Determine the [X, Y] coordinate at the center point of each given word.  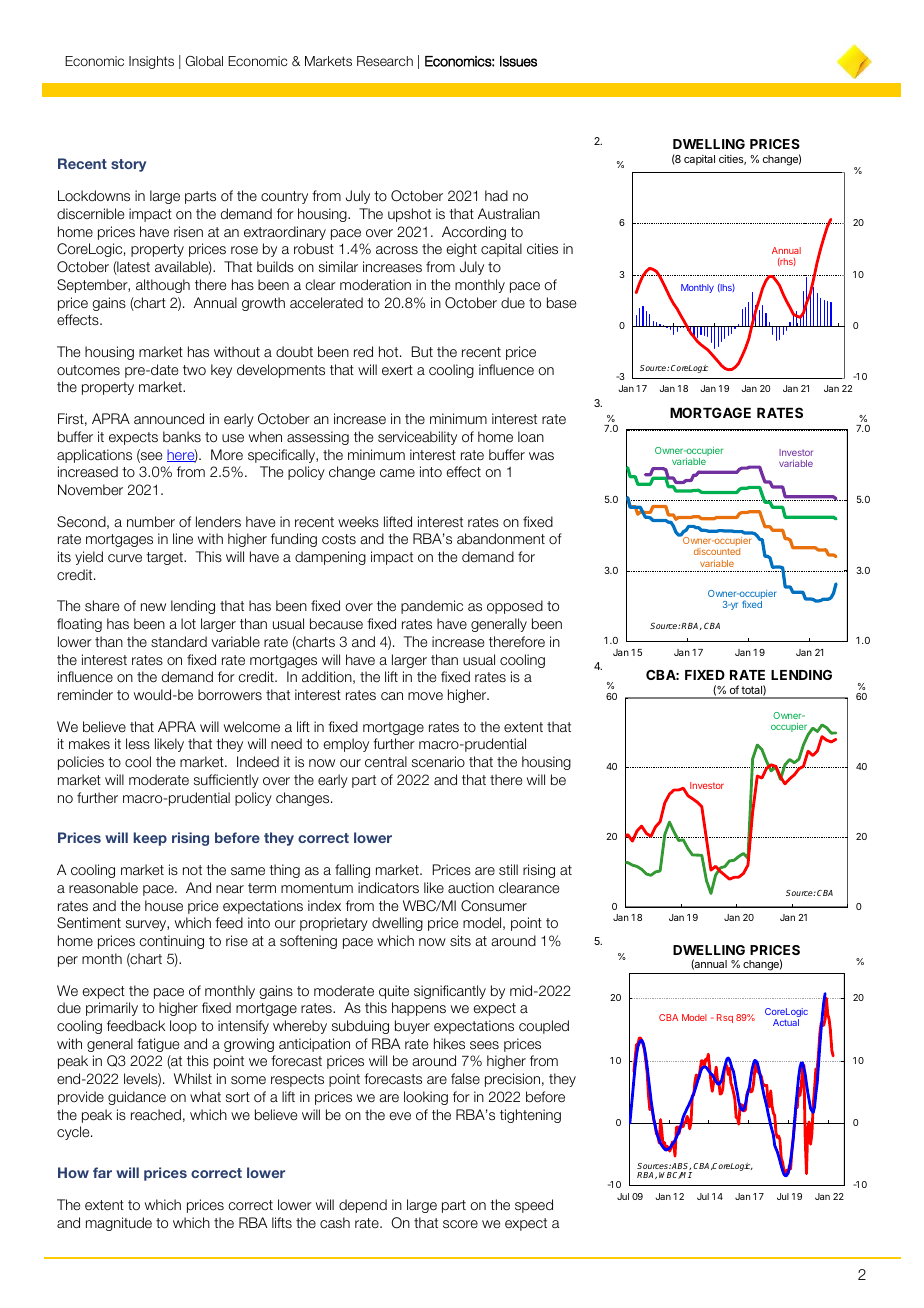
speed [534, 1206]
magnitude [119, 1224]
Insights [151, 62]
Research [385, 61]
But [422, 351]
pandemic [432, 607]
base [561, 303]
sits [460, 940]
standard [179, 641]
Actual [786, 1022]
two [194, 370]
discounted [717, 551]
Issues [518, 61]
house [164, 906]
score [460, 1224]
